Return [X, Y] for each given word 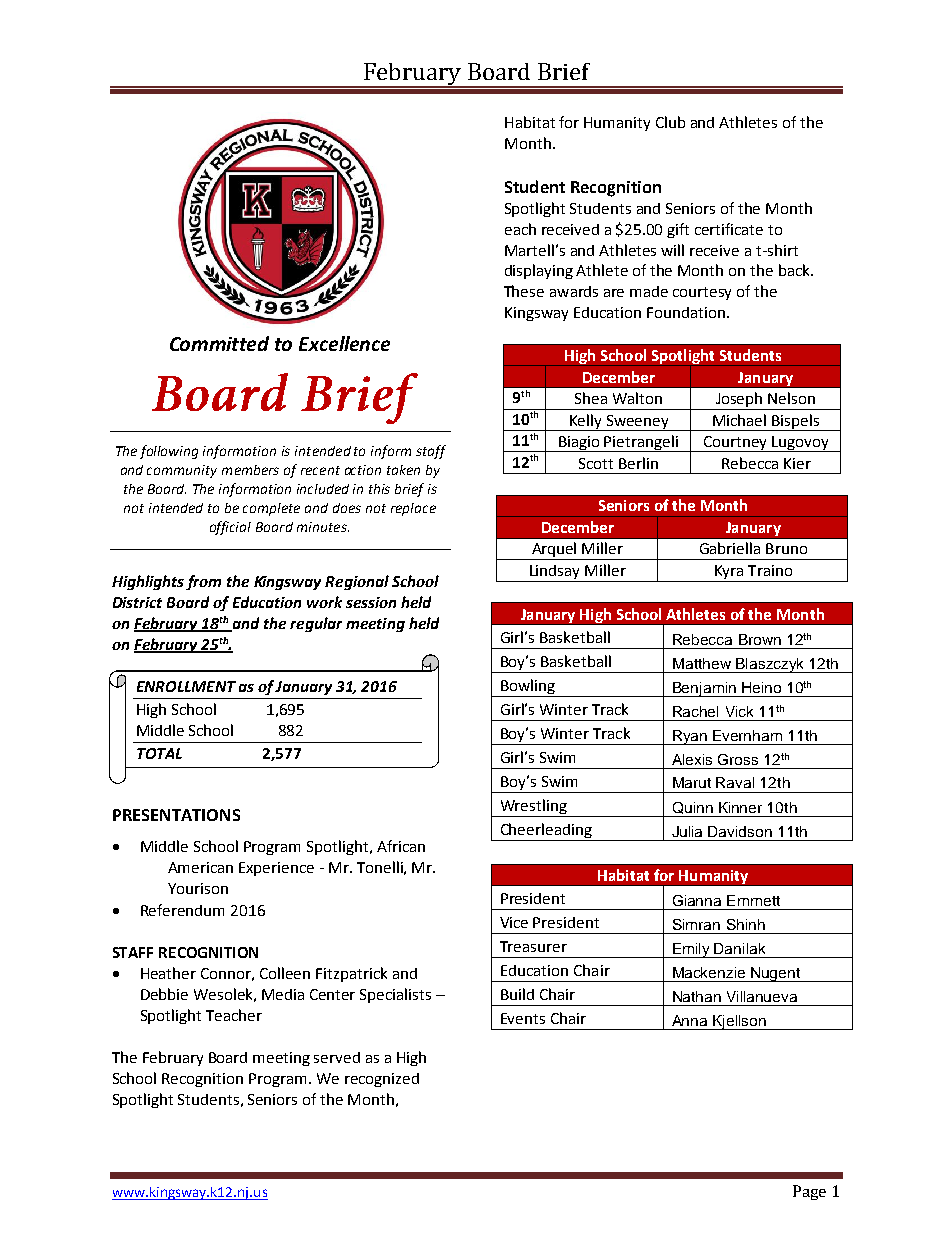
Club [670, 122]
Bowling [528, 688]
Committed [219, 343]
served [337, 1057]
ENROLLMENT [186, 686]
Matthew [702, 663]
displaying [539, 271]
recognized [382, 1080]
